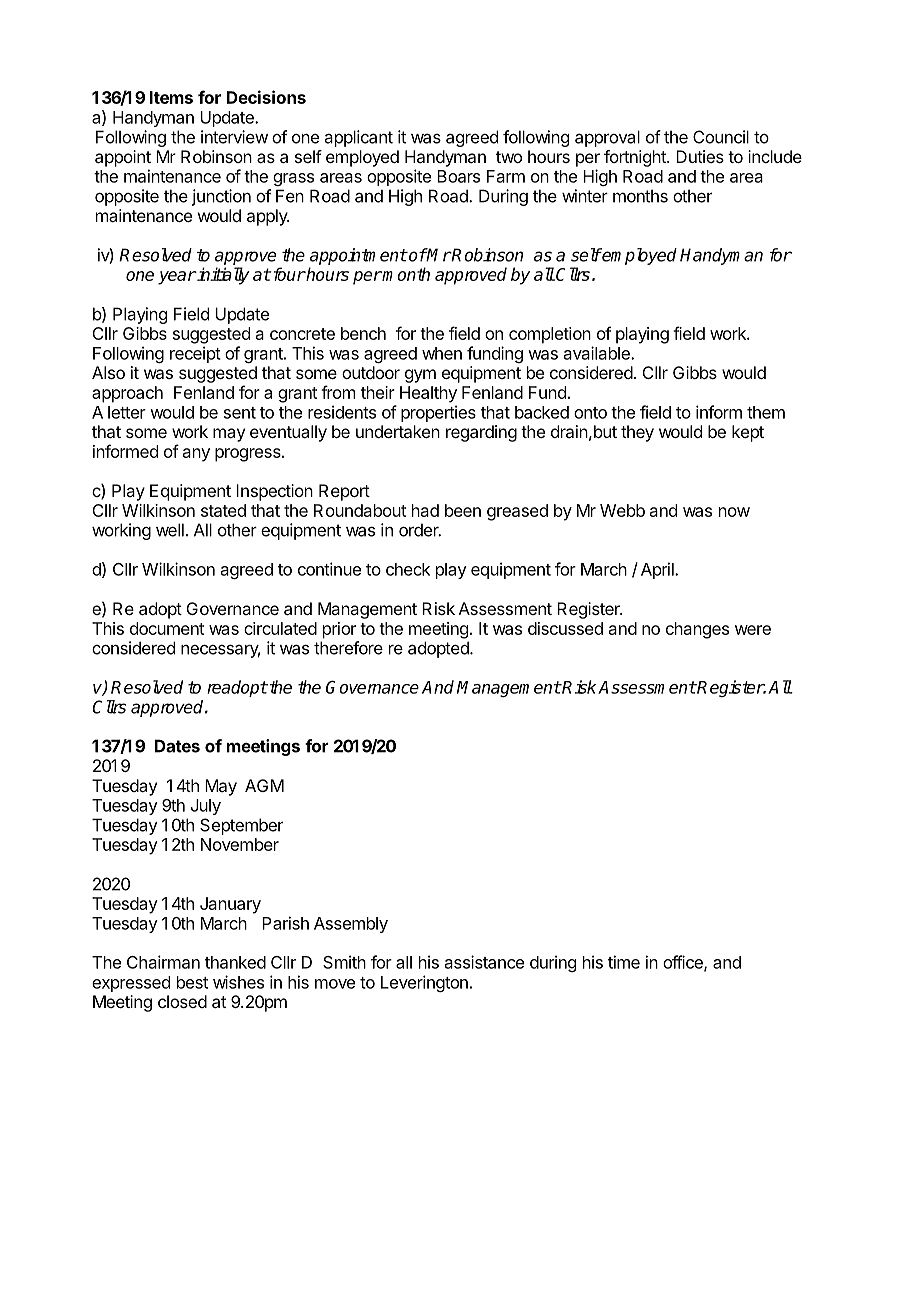 The height and width of the page is (1308, 924). Describe the element at coordinates (624, 962) in the page. I see `time` at that location.
